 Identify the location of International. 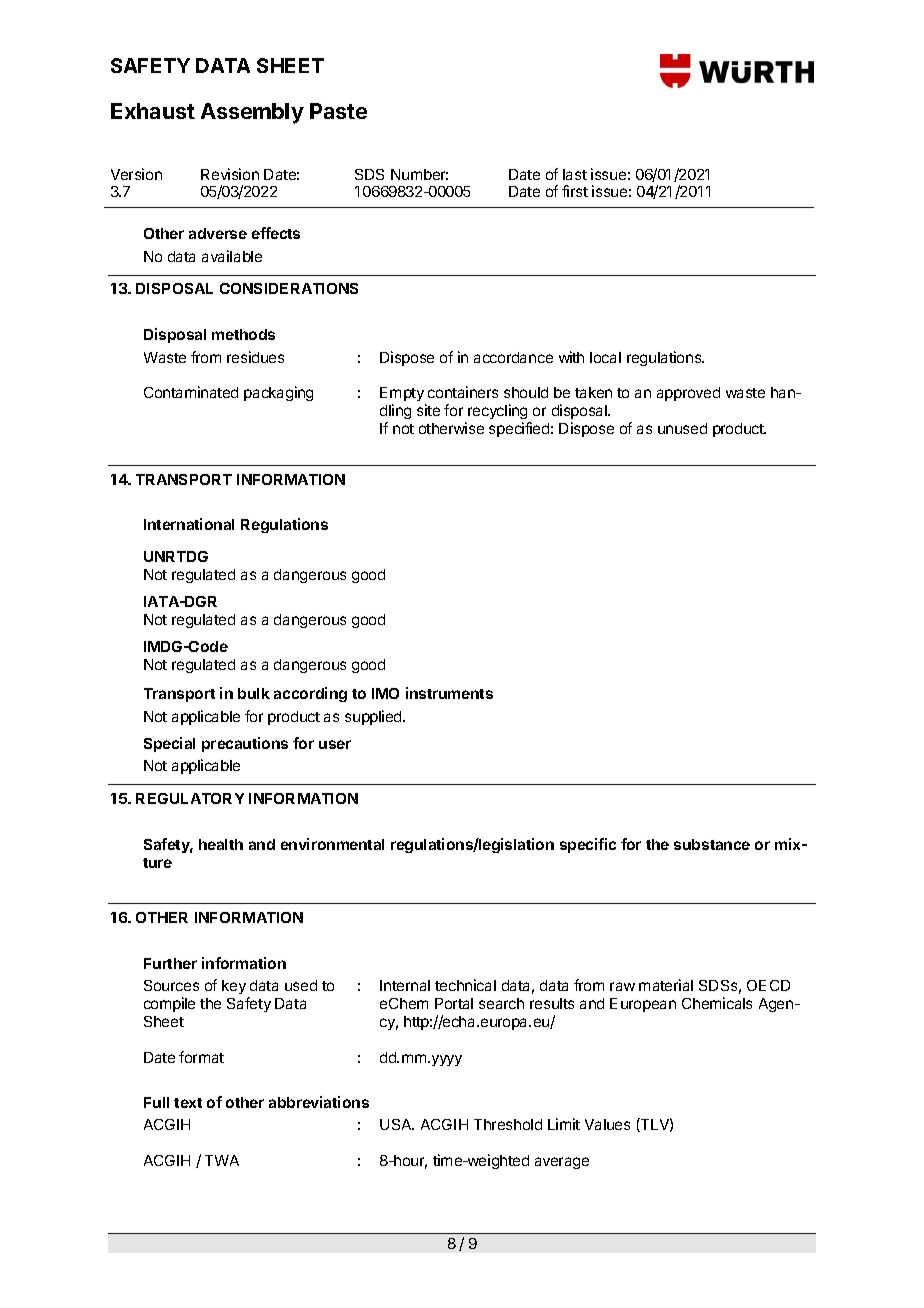
(189, 524).
